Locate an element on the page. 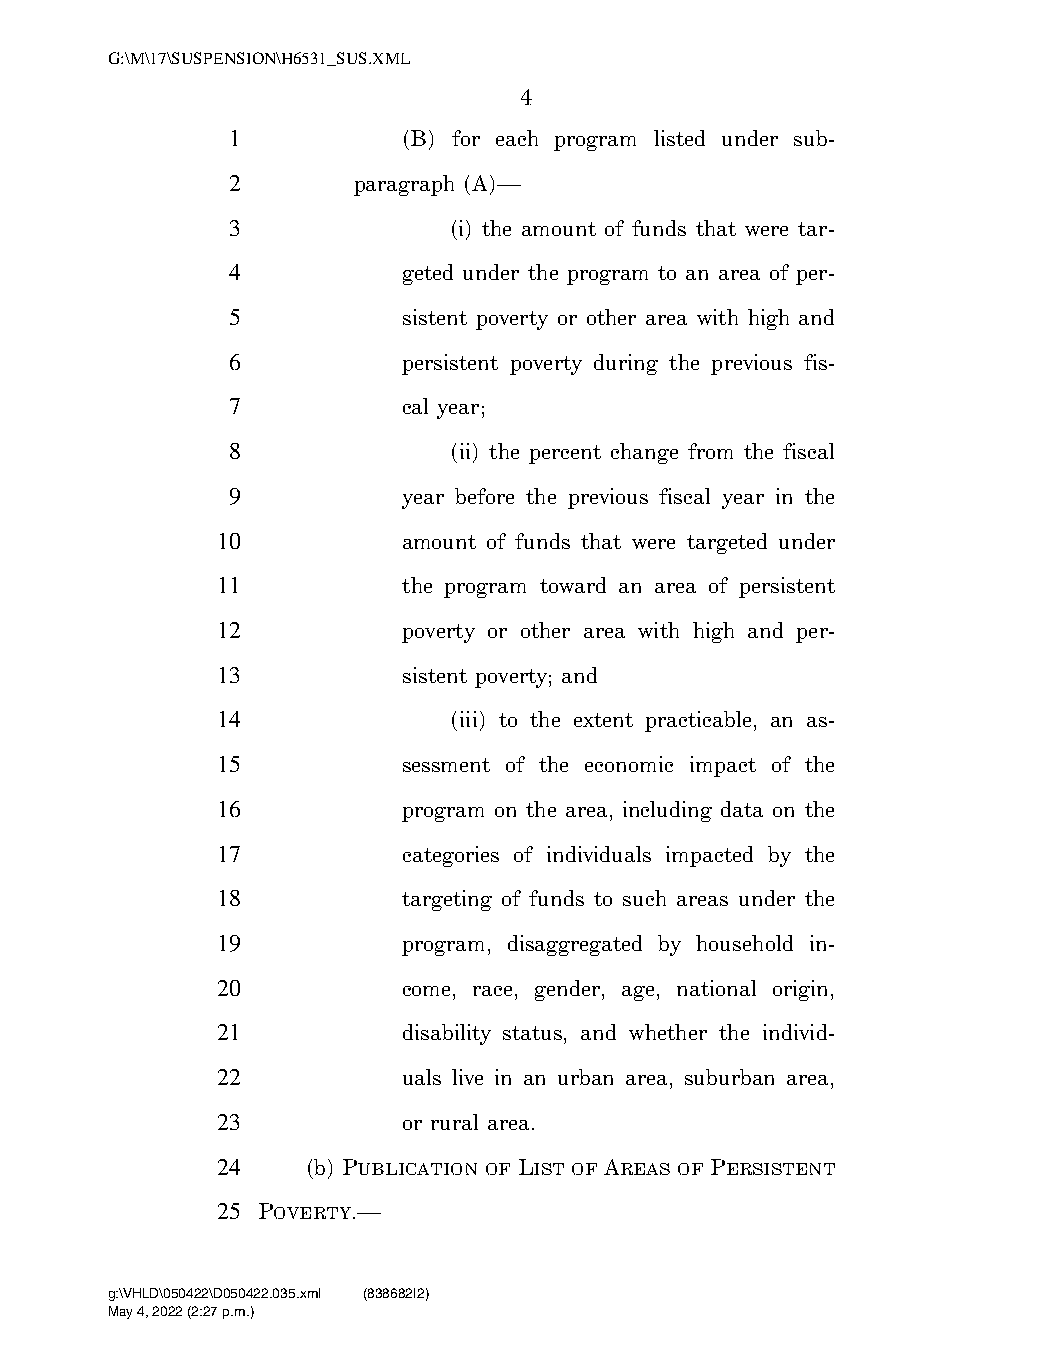 Image resolution: width=1052 pixels, height=1362 pixels. toward is located at coordinates (573, 585).
